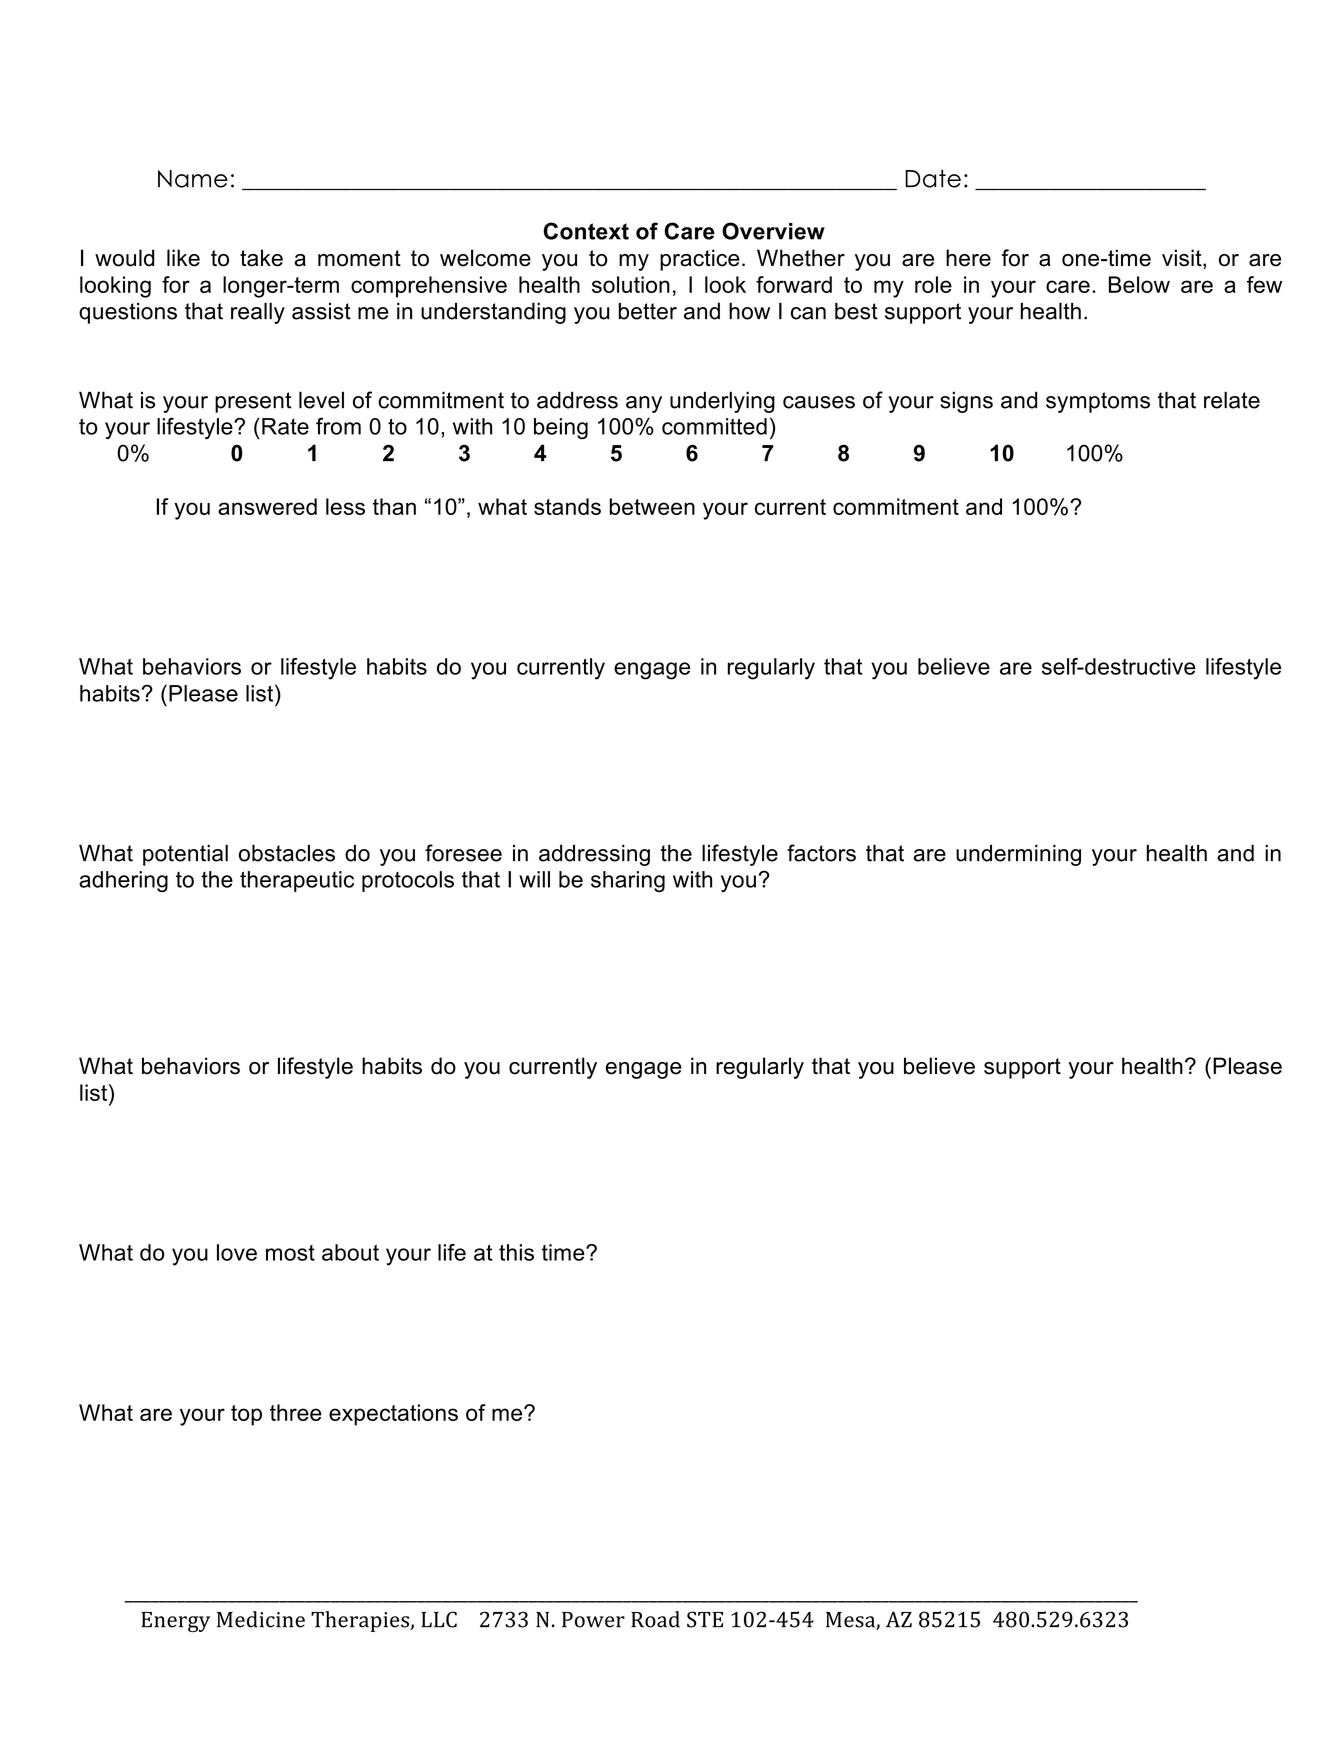 The image size is (1343, 1738). What do you see at coordinates (1018, 855) in the screenshot?
I see `undermining` at bounding box center [1018, 855].
